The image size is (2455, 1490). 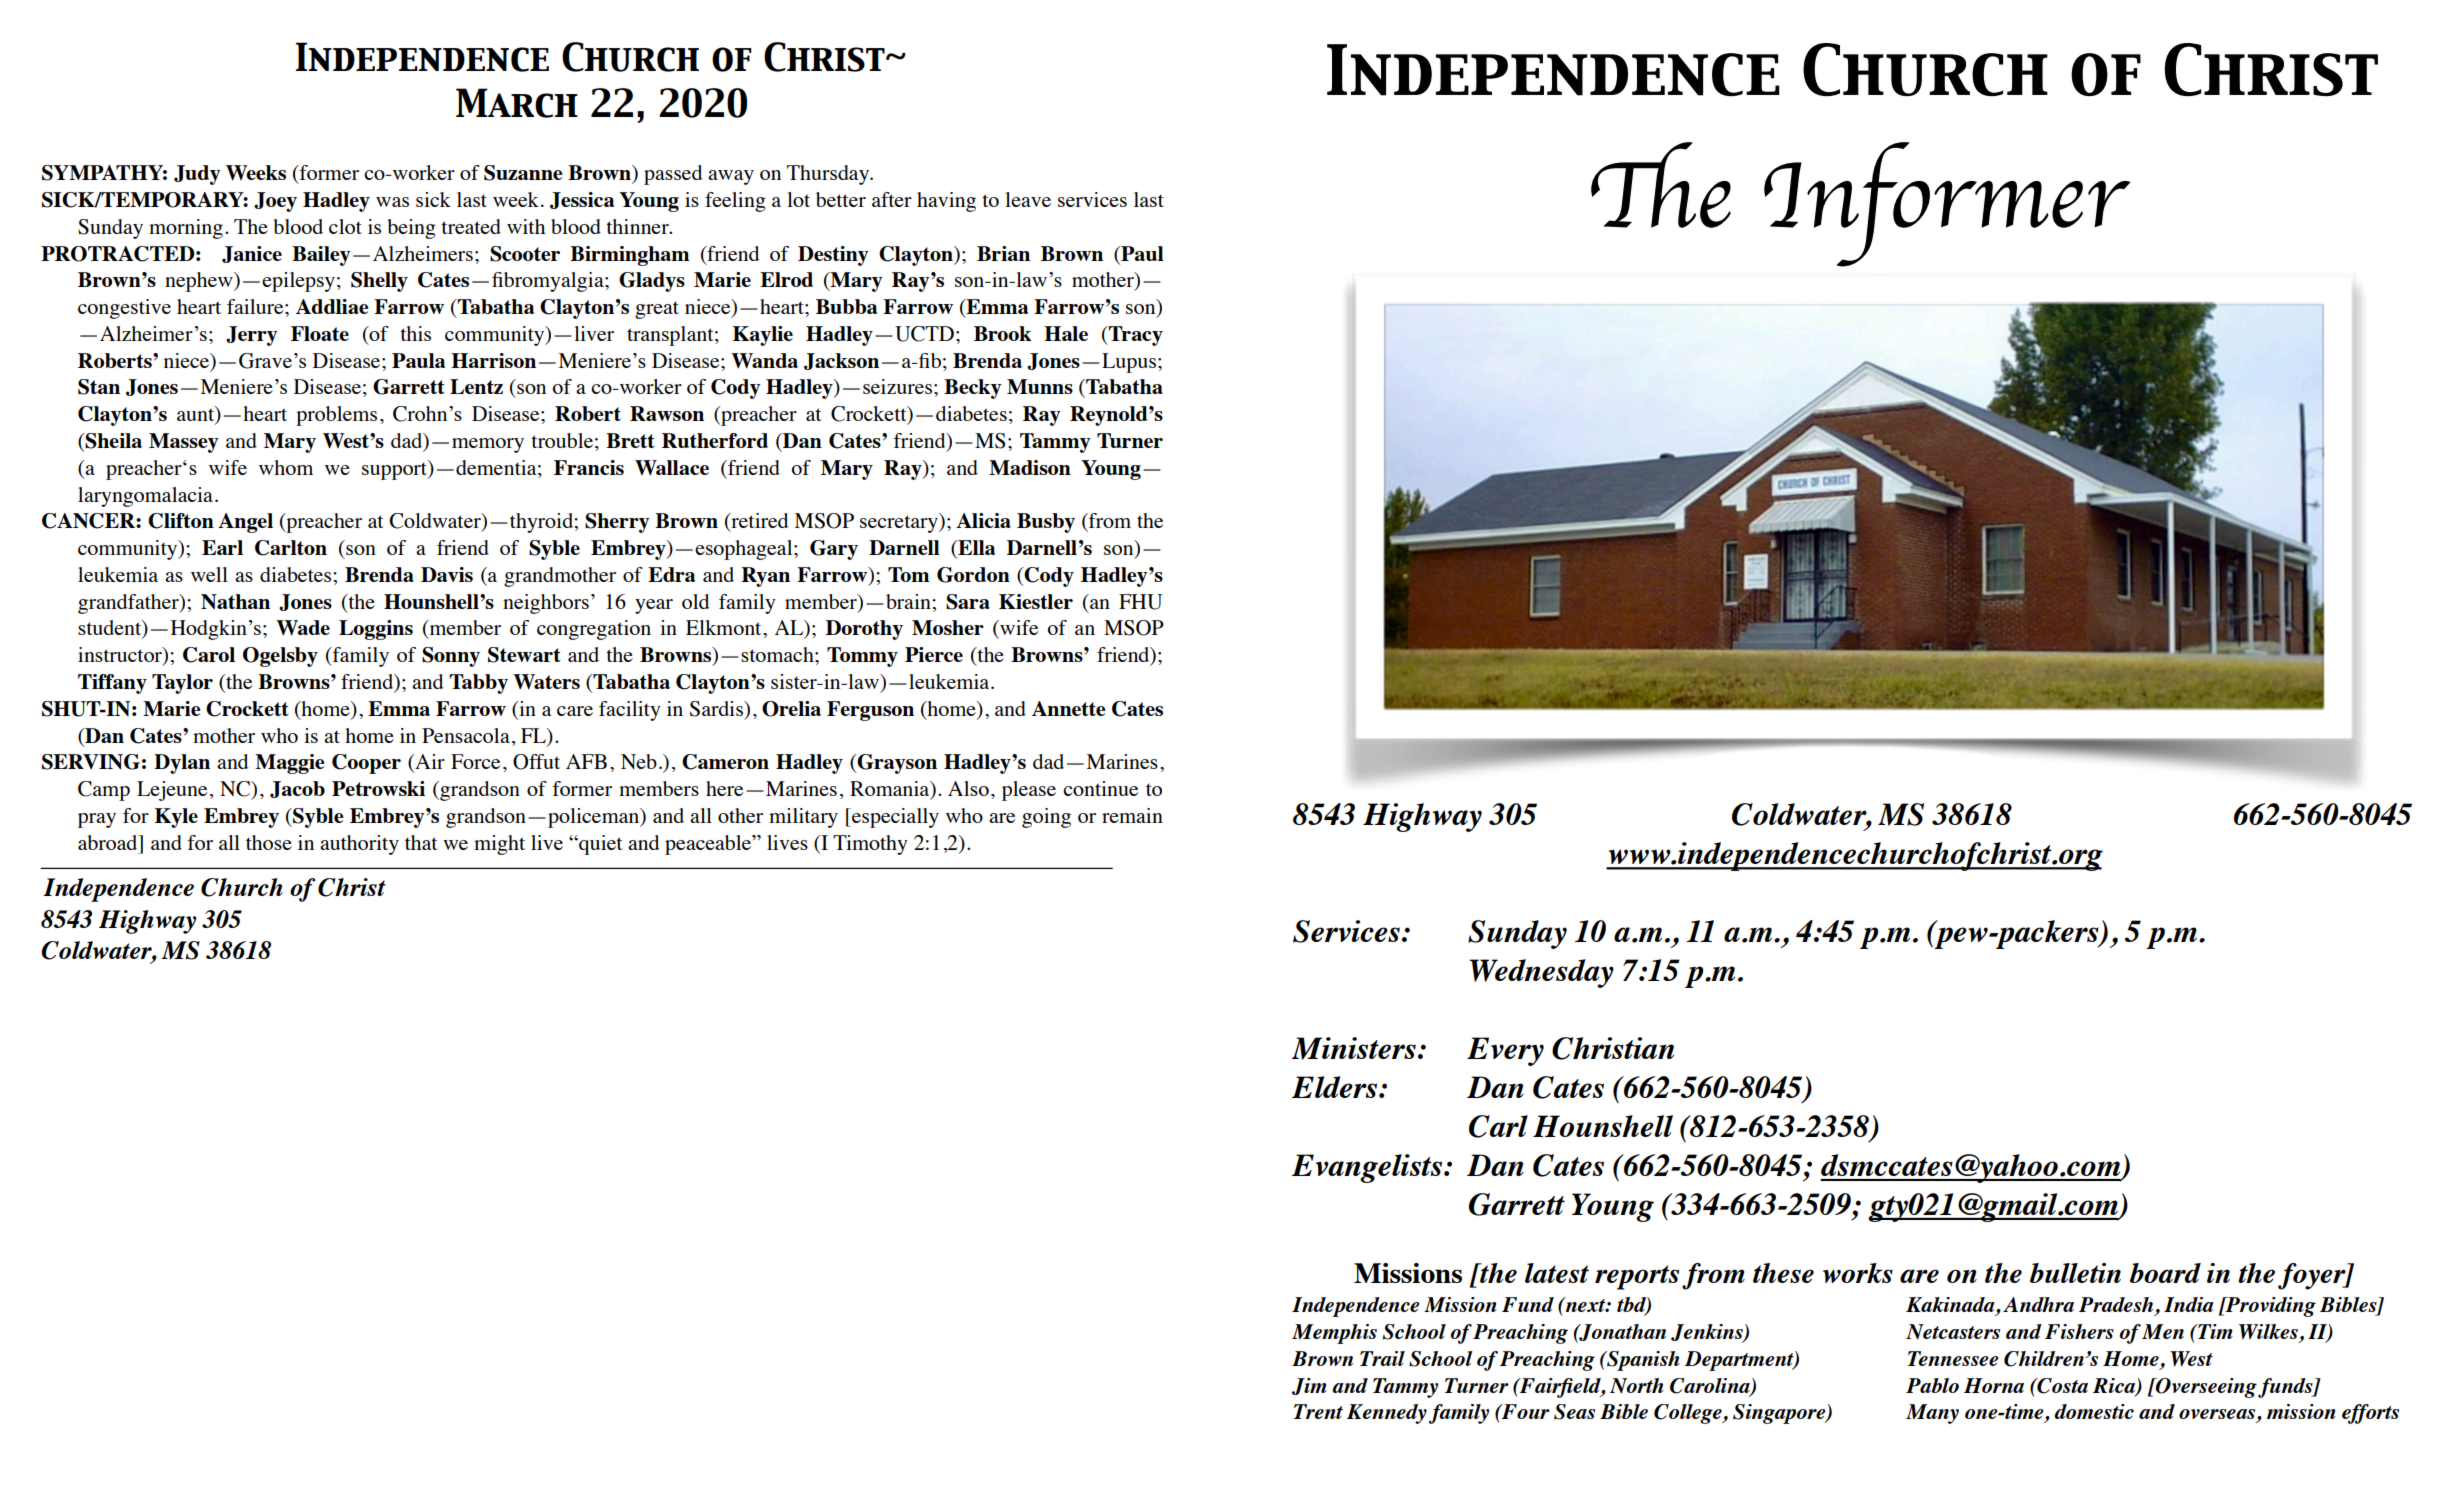 What do you see at coordinates (2075, 1273) in the image?
I see `bulletin` at bounding box center [2075, 1273].
